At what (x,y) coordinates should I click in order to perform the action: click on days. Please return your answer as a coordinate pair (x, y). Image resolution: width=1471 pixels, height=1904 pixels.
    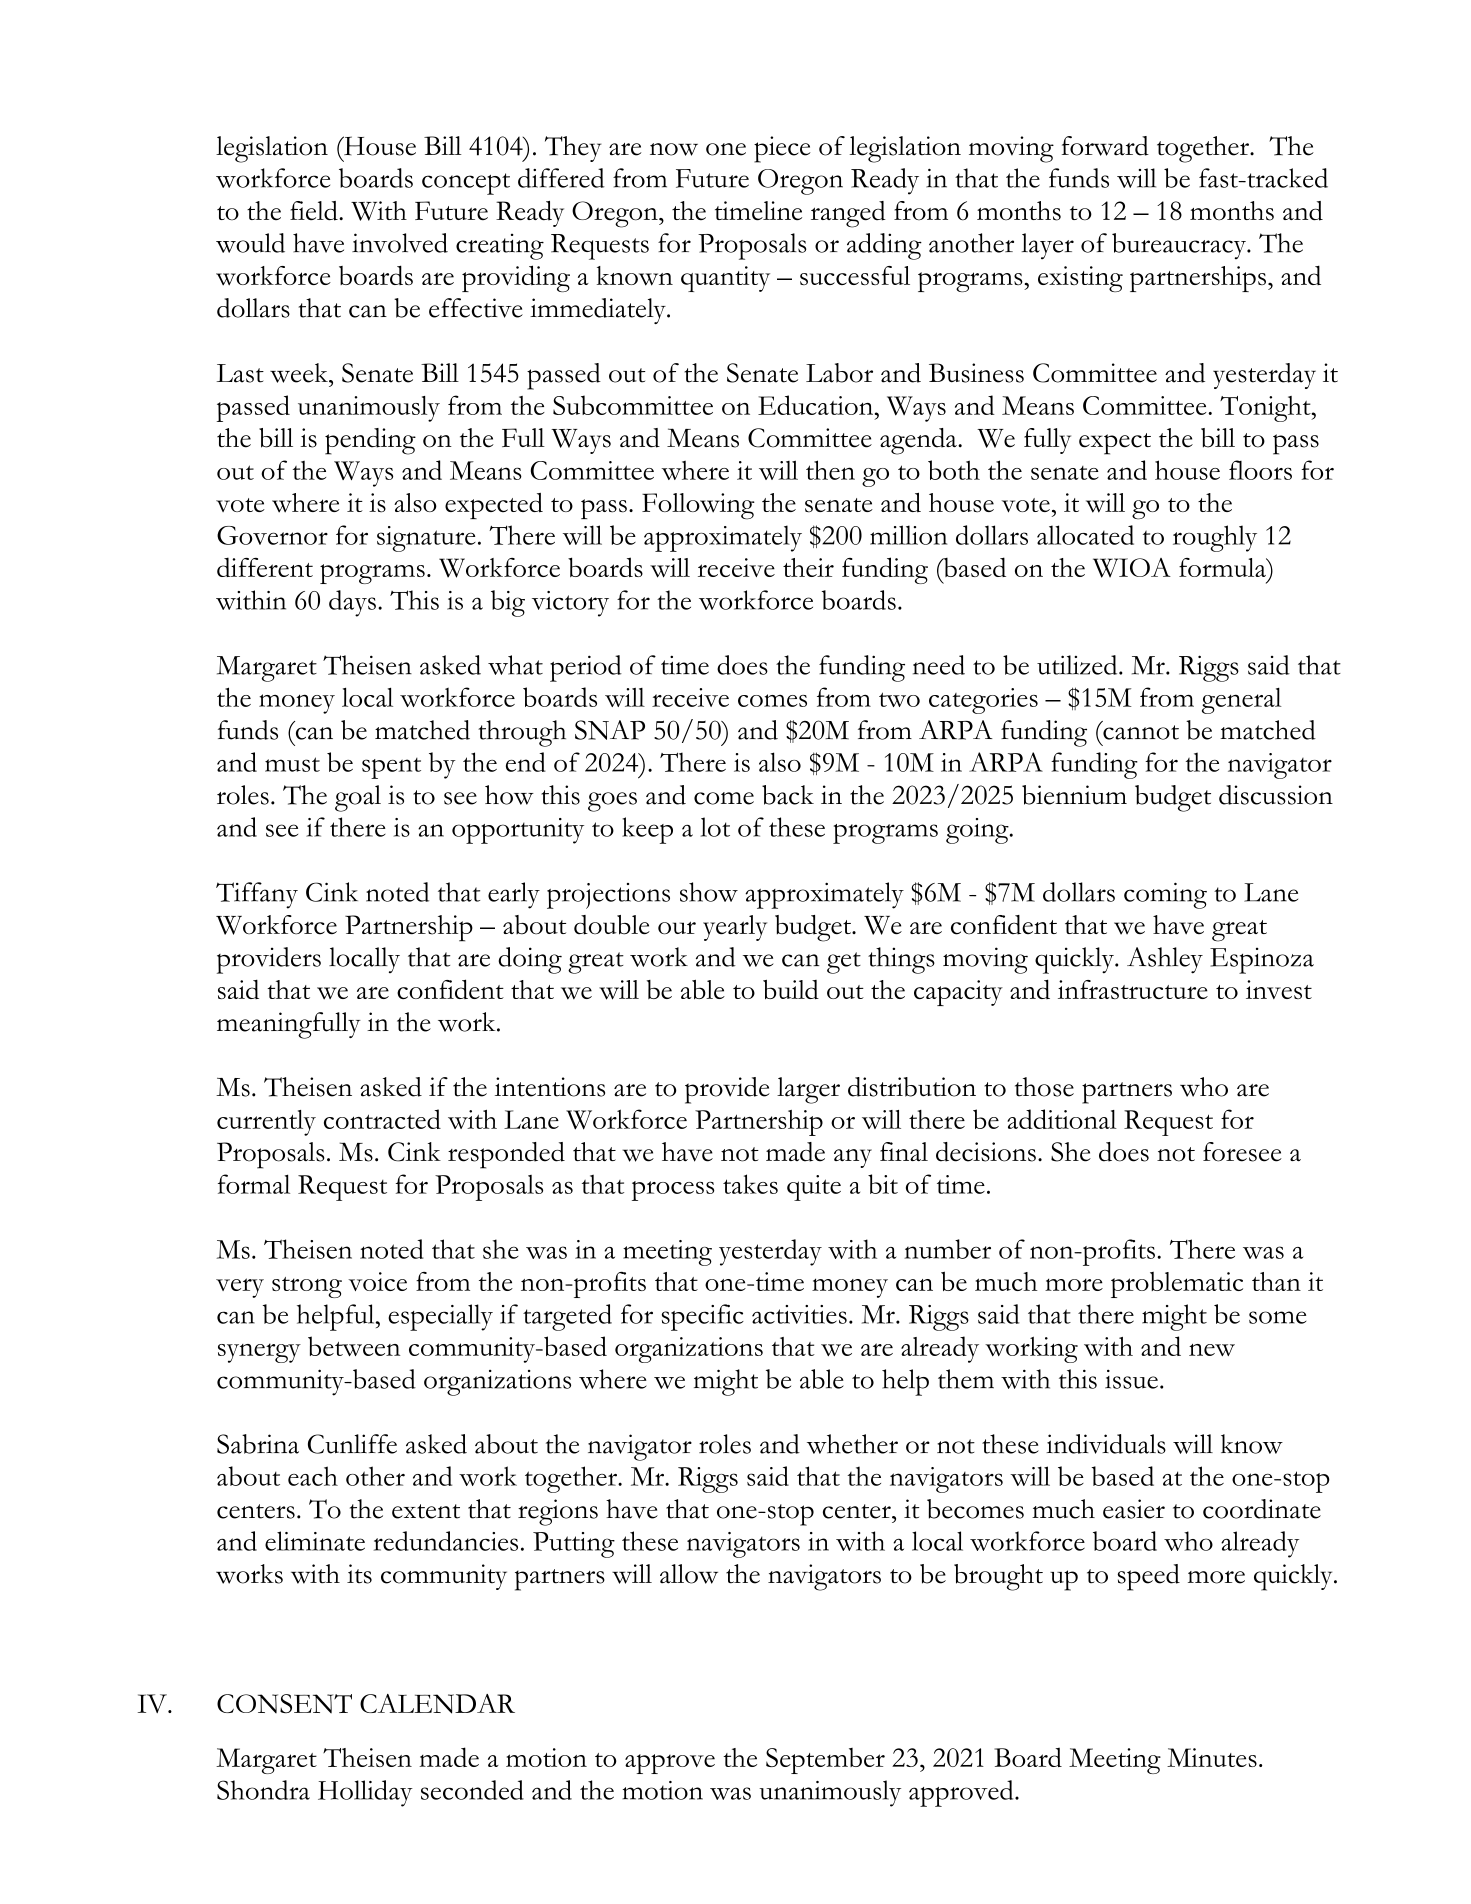
    Looking at the image, I should click on (352, 603).
